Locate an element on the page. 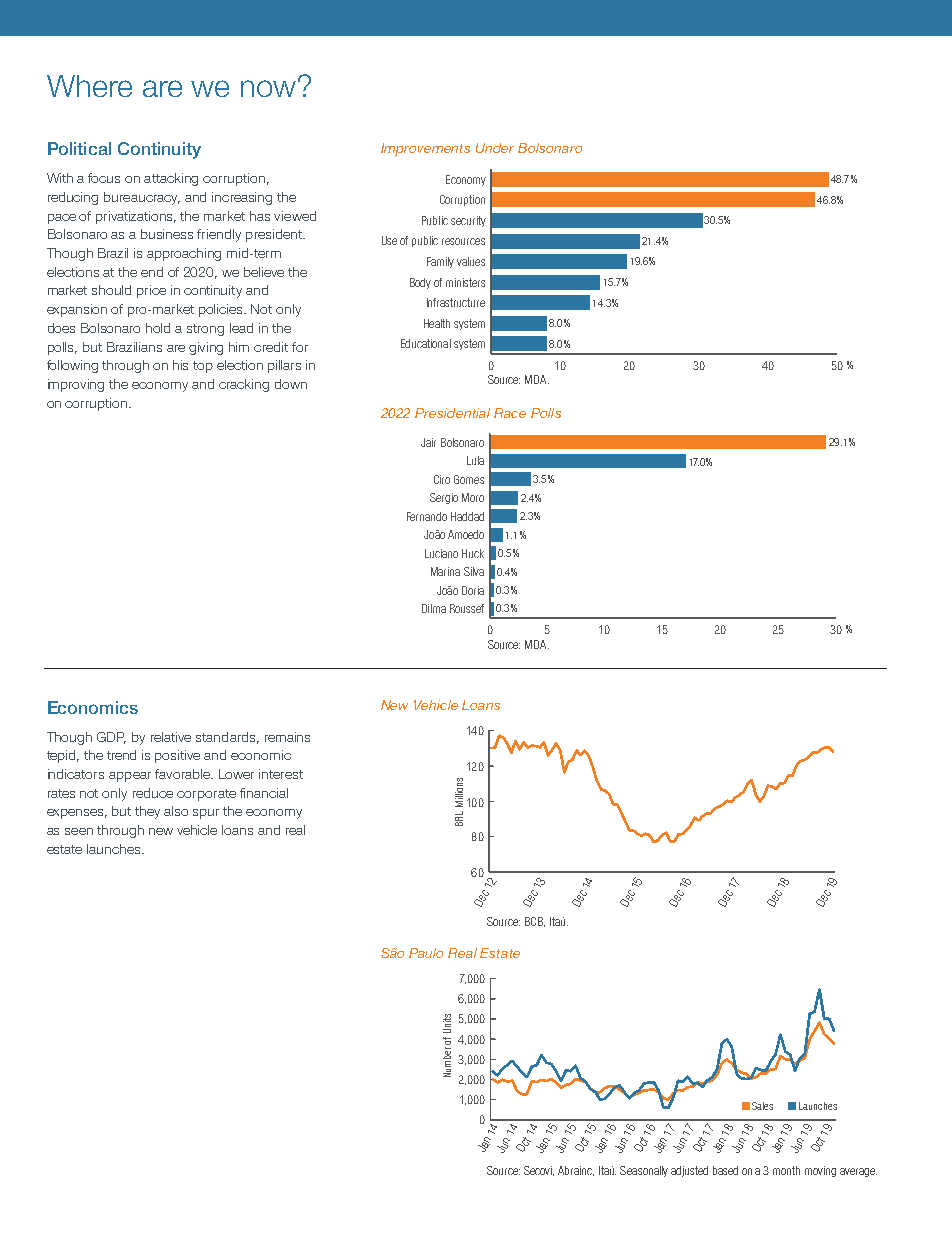  month is located at coordinates (786, 1170).
